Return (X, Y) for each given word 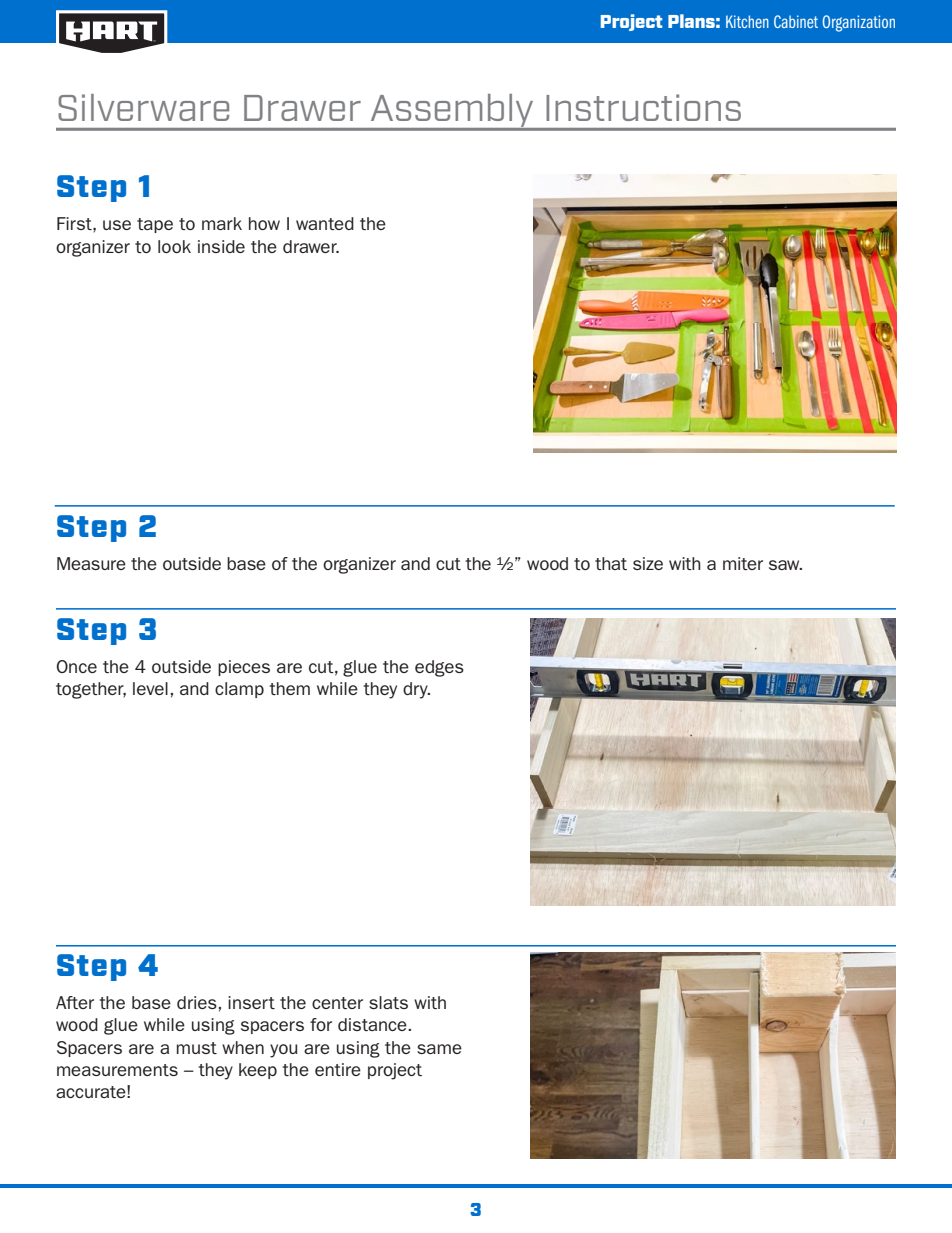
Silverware (143, 107)
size (648, 563)
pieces (244, 668)
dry (416, 690)
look (174, 246)
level (150, 688)
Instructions (643, 107)
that (611, 563)
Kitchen (747, 21)
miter (743, 563)
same (439, 1049)
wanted (325, 223)
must (197, 1048)
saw (785, 565)
